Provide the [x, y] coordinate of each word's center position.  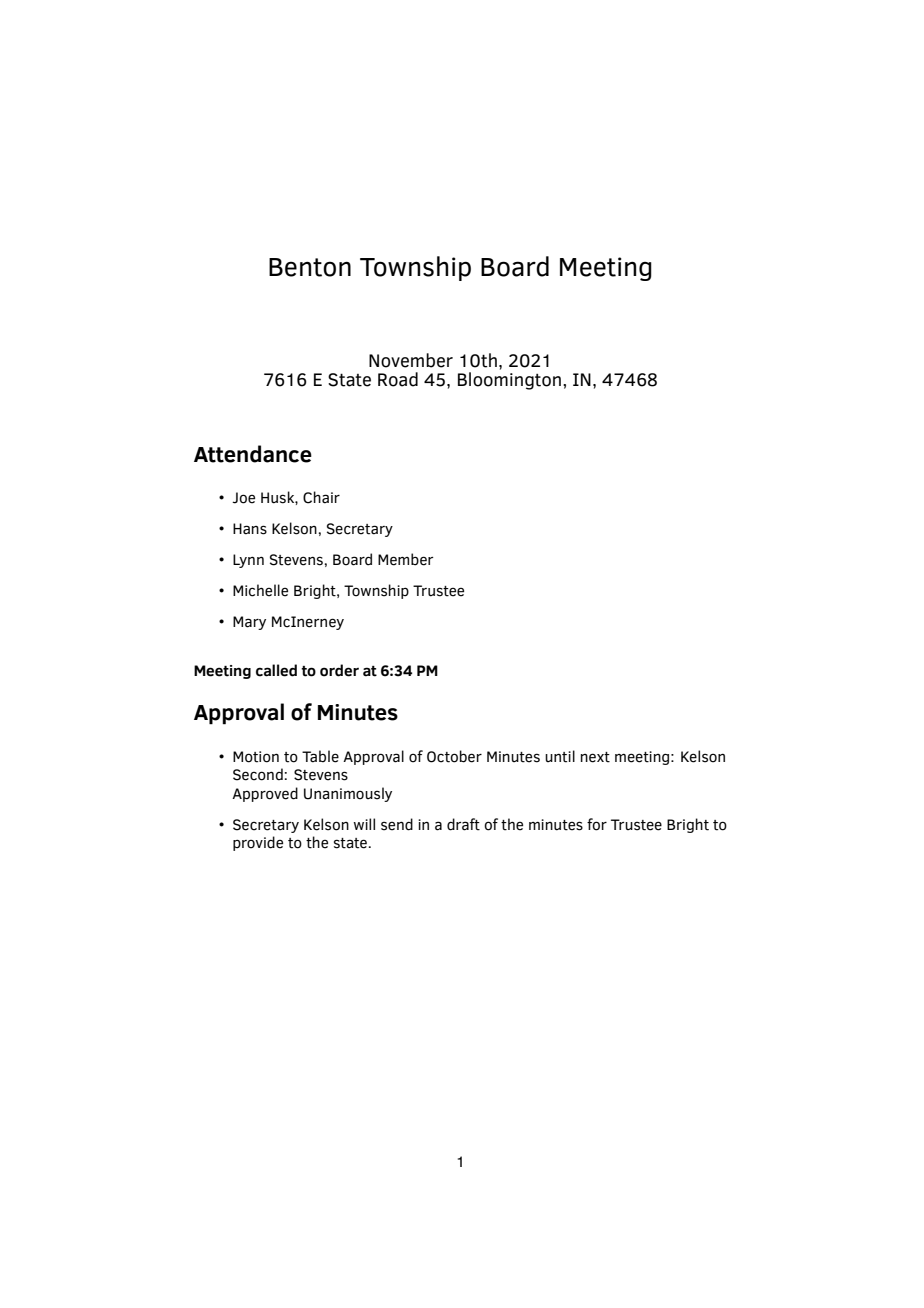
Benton [310, 267]
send [397, 824]
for [597, 824]
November [411, 360]
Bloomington [509, 381]
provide [258, 843]
